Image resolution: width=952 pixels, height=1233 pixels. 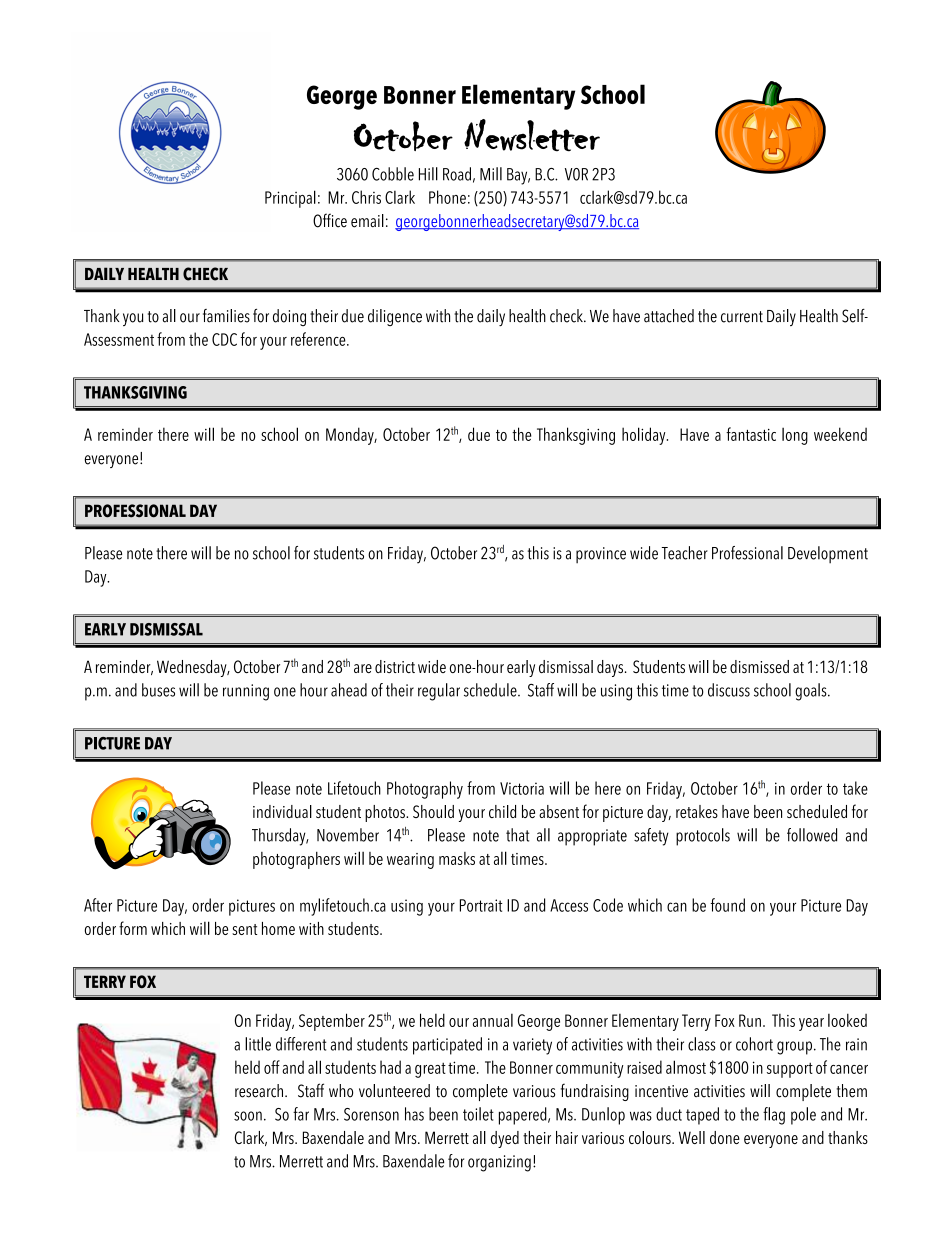 What do you see at coordinates (248, 1116) in the image?
I see `soon` at bounding box center [248, 1116].
